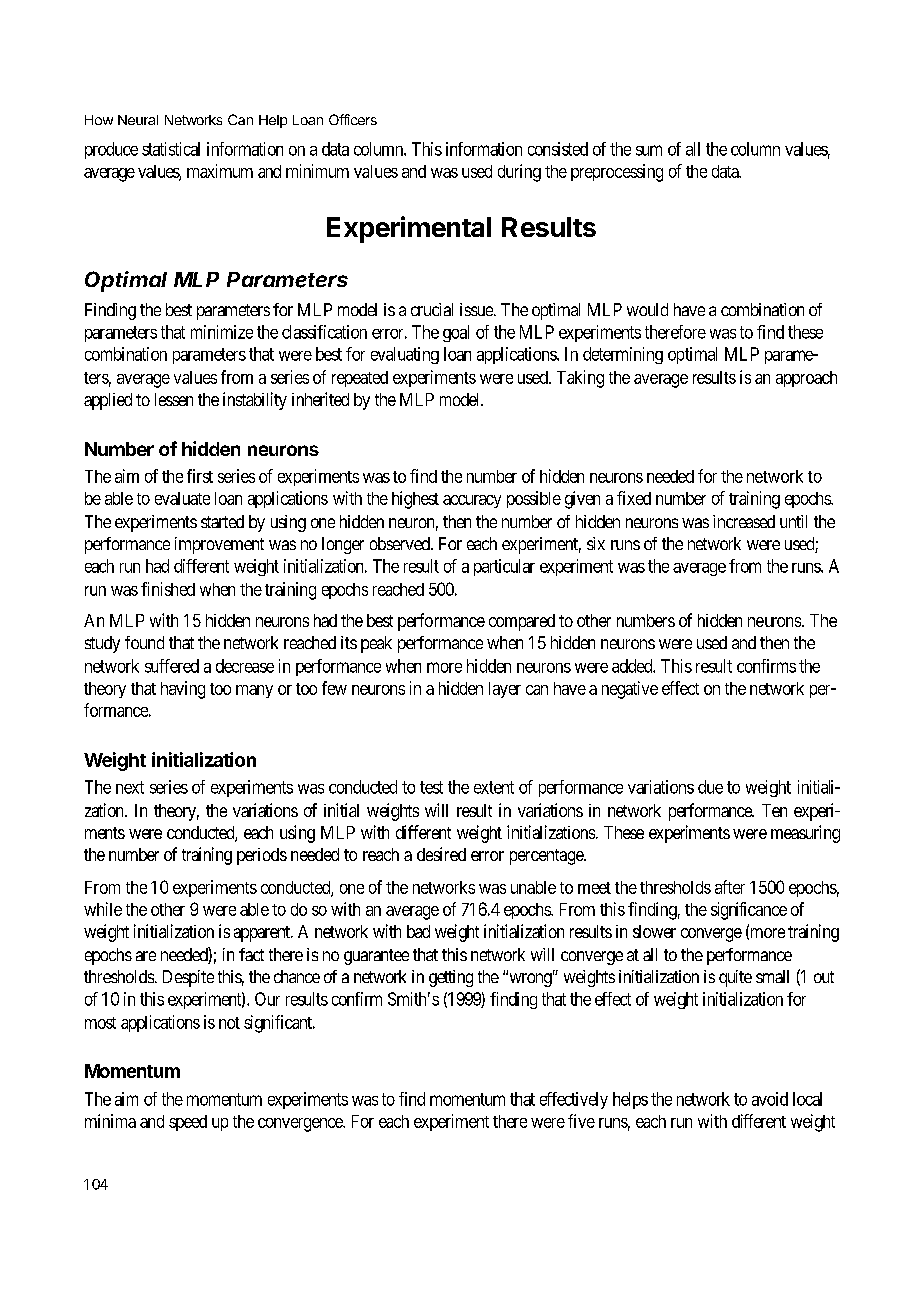 The width and height of the document is (924, 1307). I want to click on statistical, so click(171, 149).
